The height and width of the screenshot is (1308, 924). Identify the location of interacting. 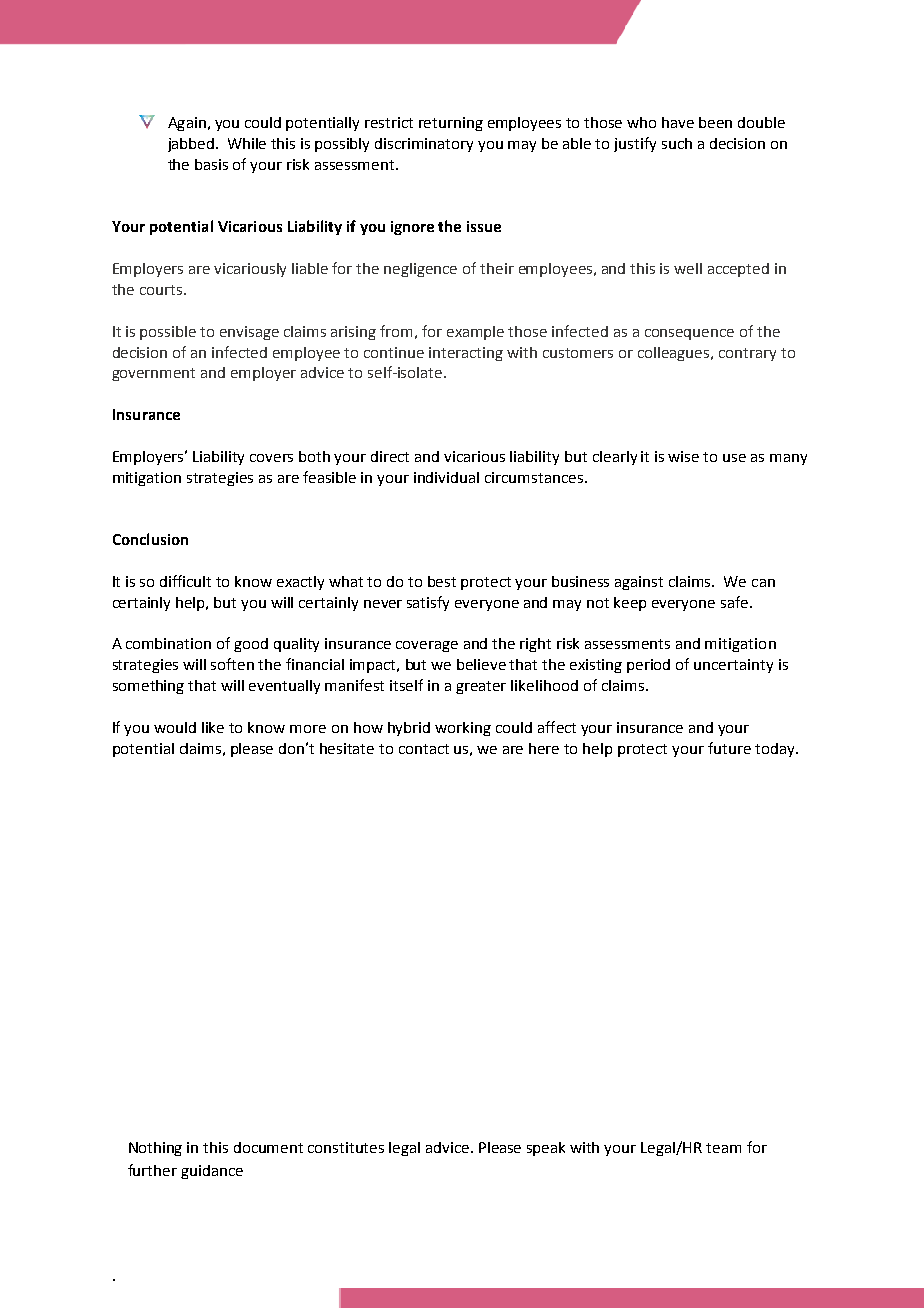
(466, 354).
